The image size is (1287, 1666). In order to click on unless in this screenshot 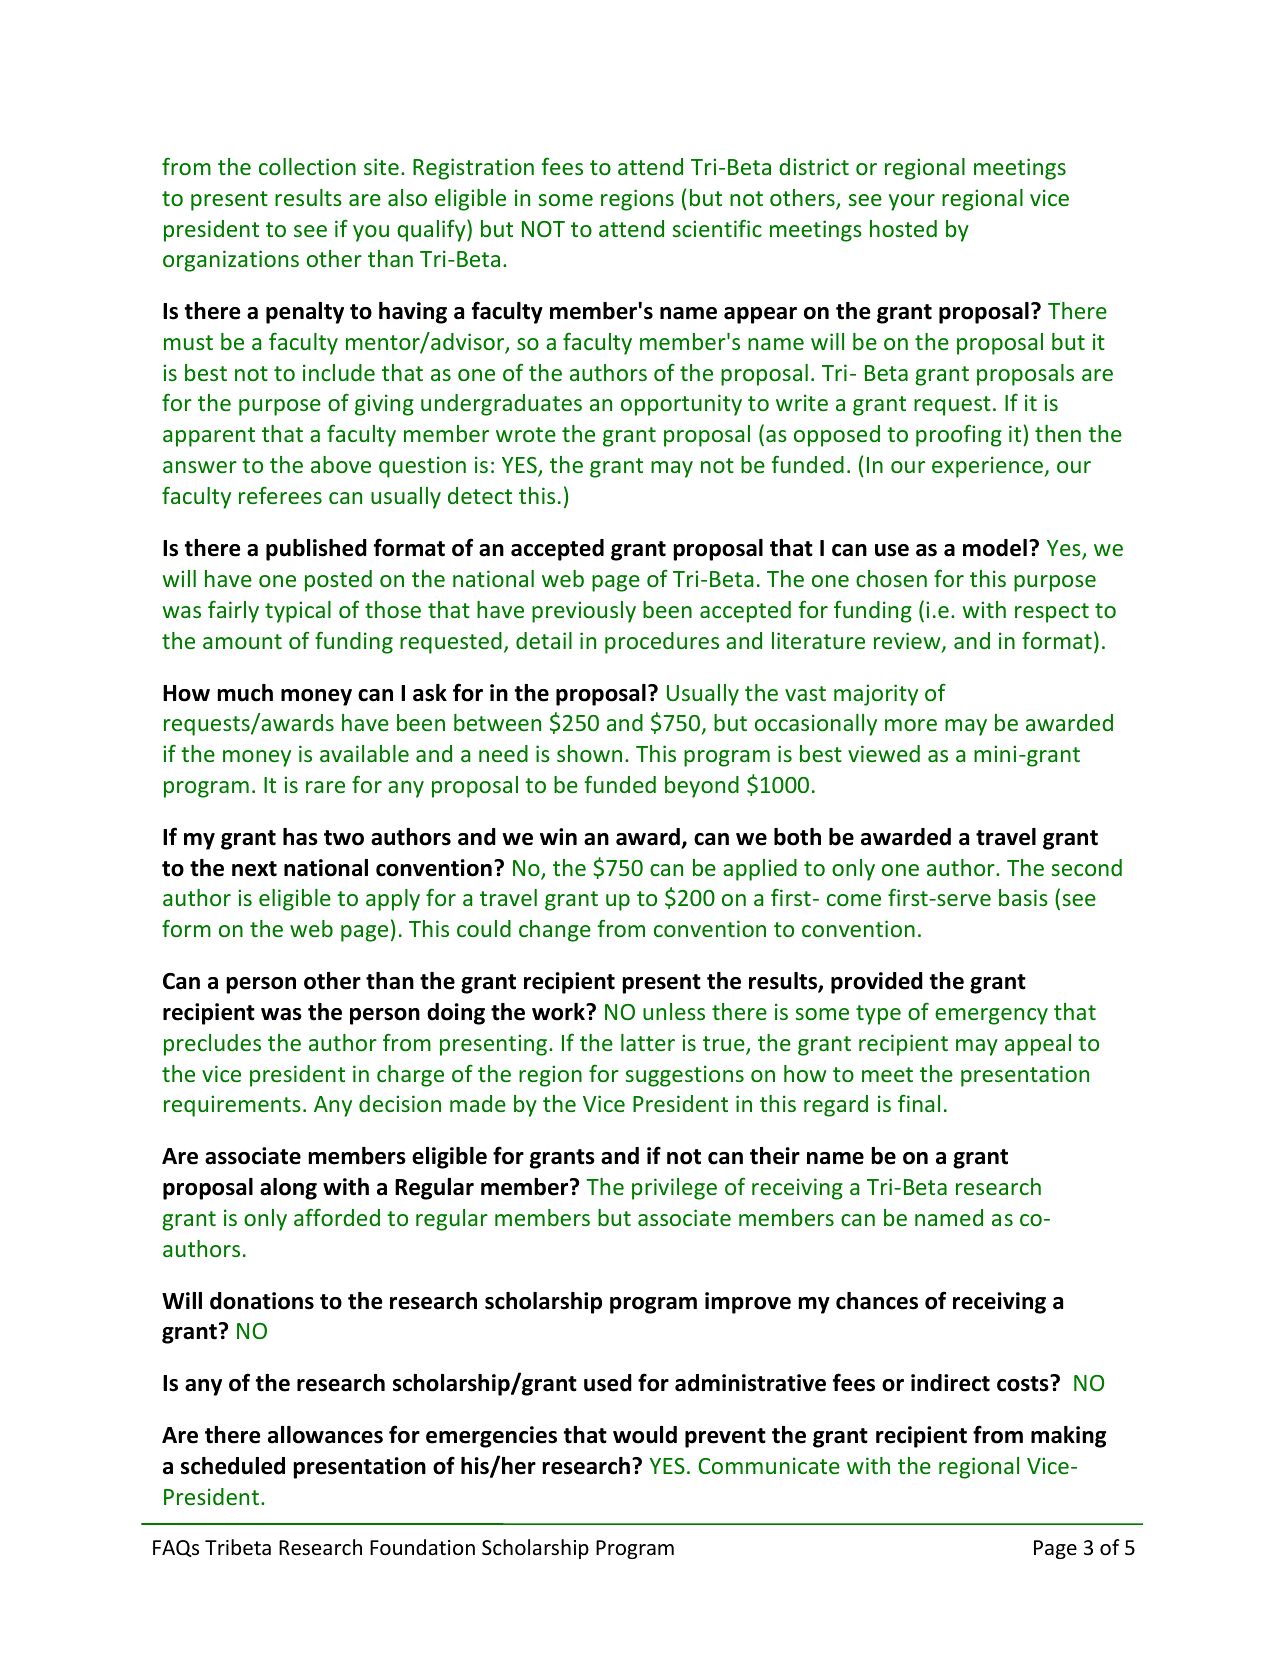, I will do `click(674, 1011)`.
